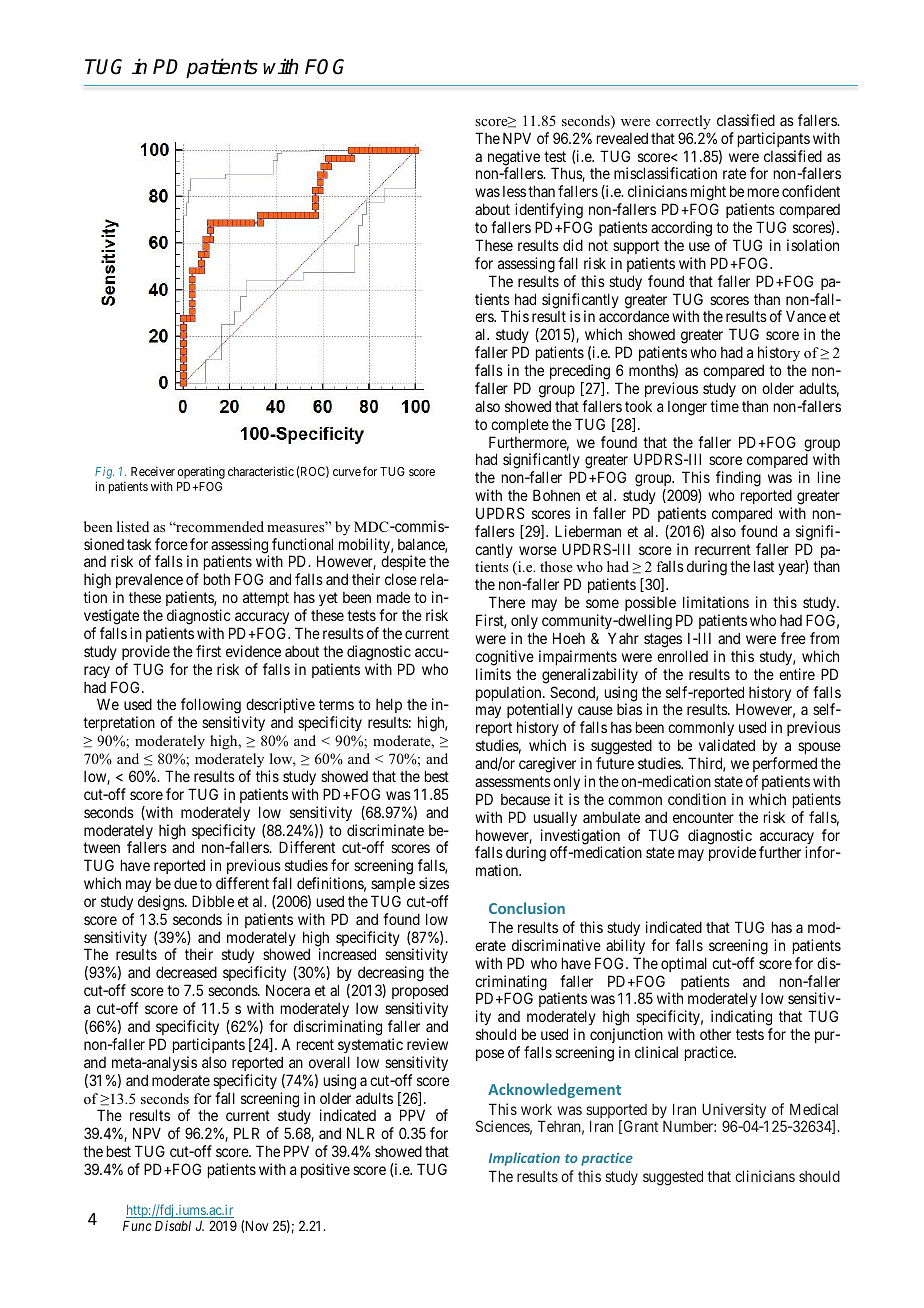  Describe the element at coordinates (514, 159) in the page. I see `negative` at that location.
